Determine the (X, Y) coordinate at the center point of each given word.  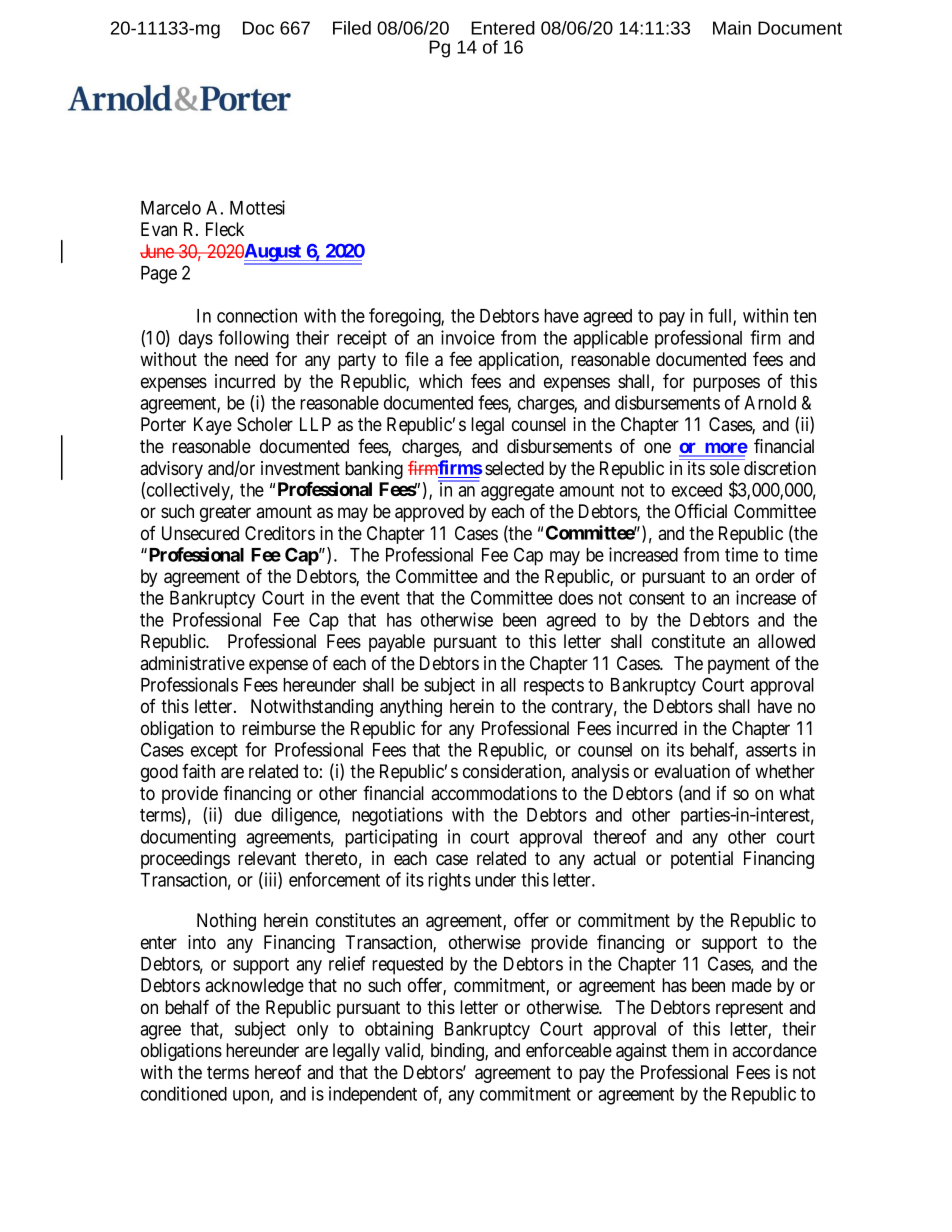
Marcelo (171, 208)
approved (429, 513)
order (775, 576)
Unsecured (200, 533)
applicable (610, 339)
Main (732, 28)
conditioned (184, 1093)
